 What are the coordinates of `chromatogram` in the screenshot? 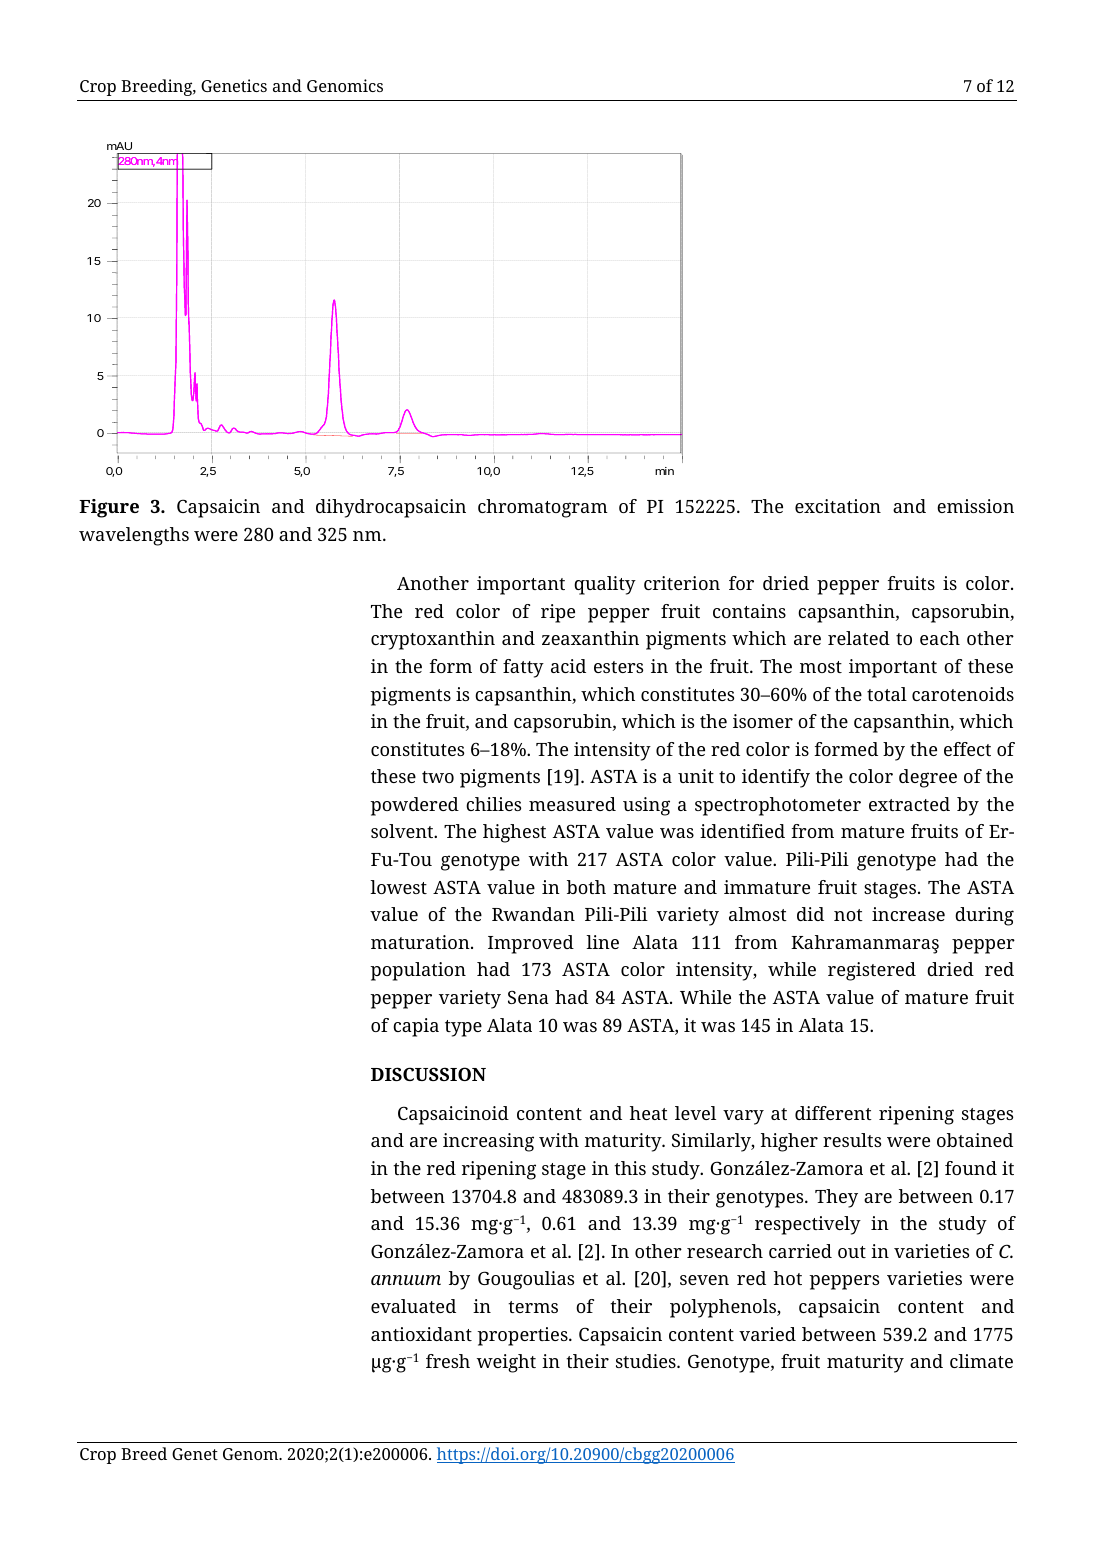 It's located at (543, 508).
